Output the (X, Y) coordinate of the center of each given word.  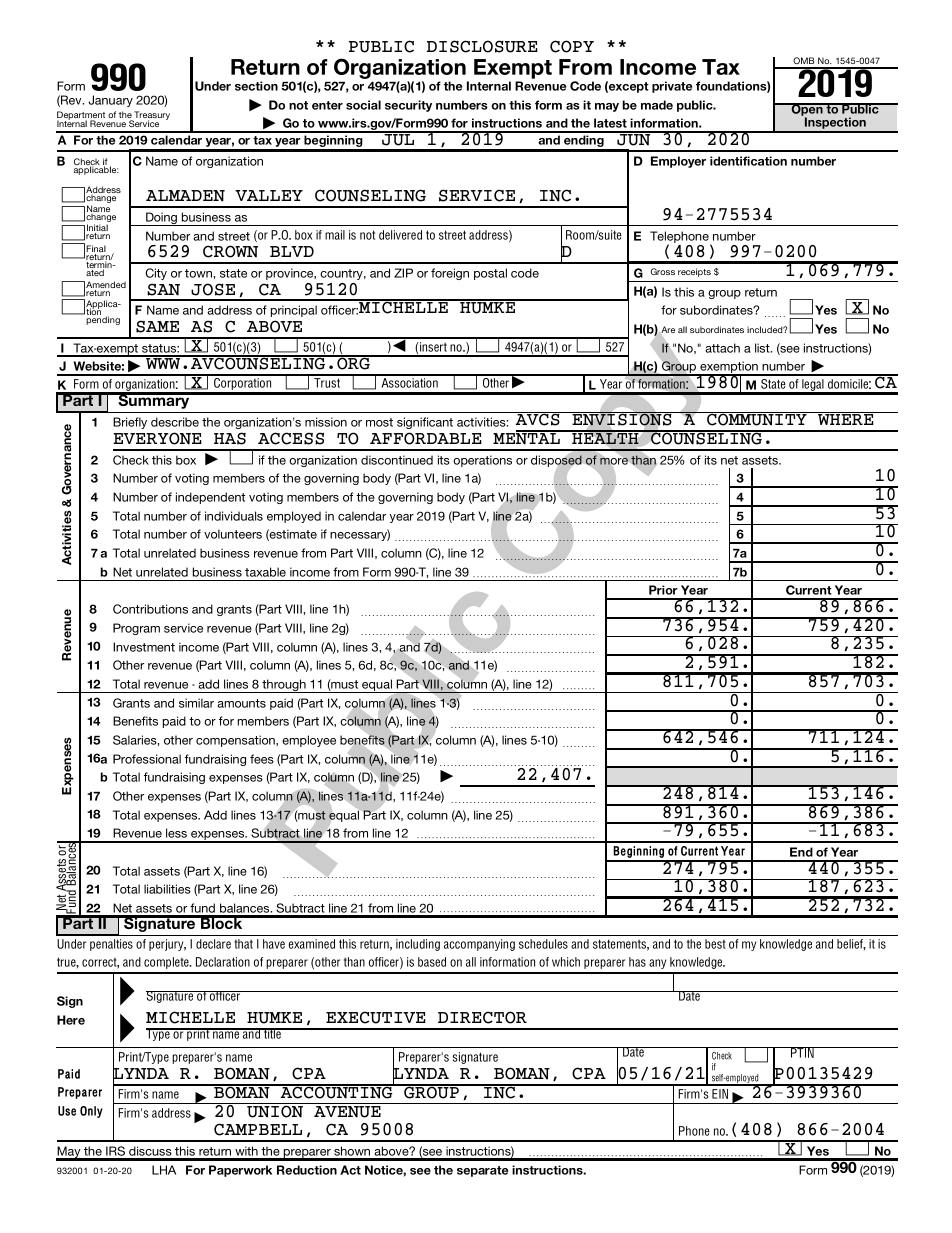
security (408, 106)
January (111, 101)
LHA (164, 1170)
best (715, 944)
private (672, 87)
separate (482, 1171)
